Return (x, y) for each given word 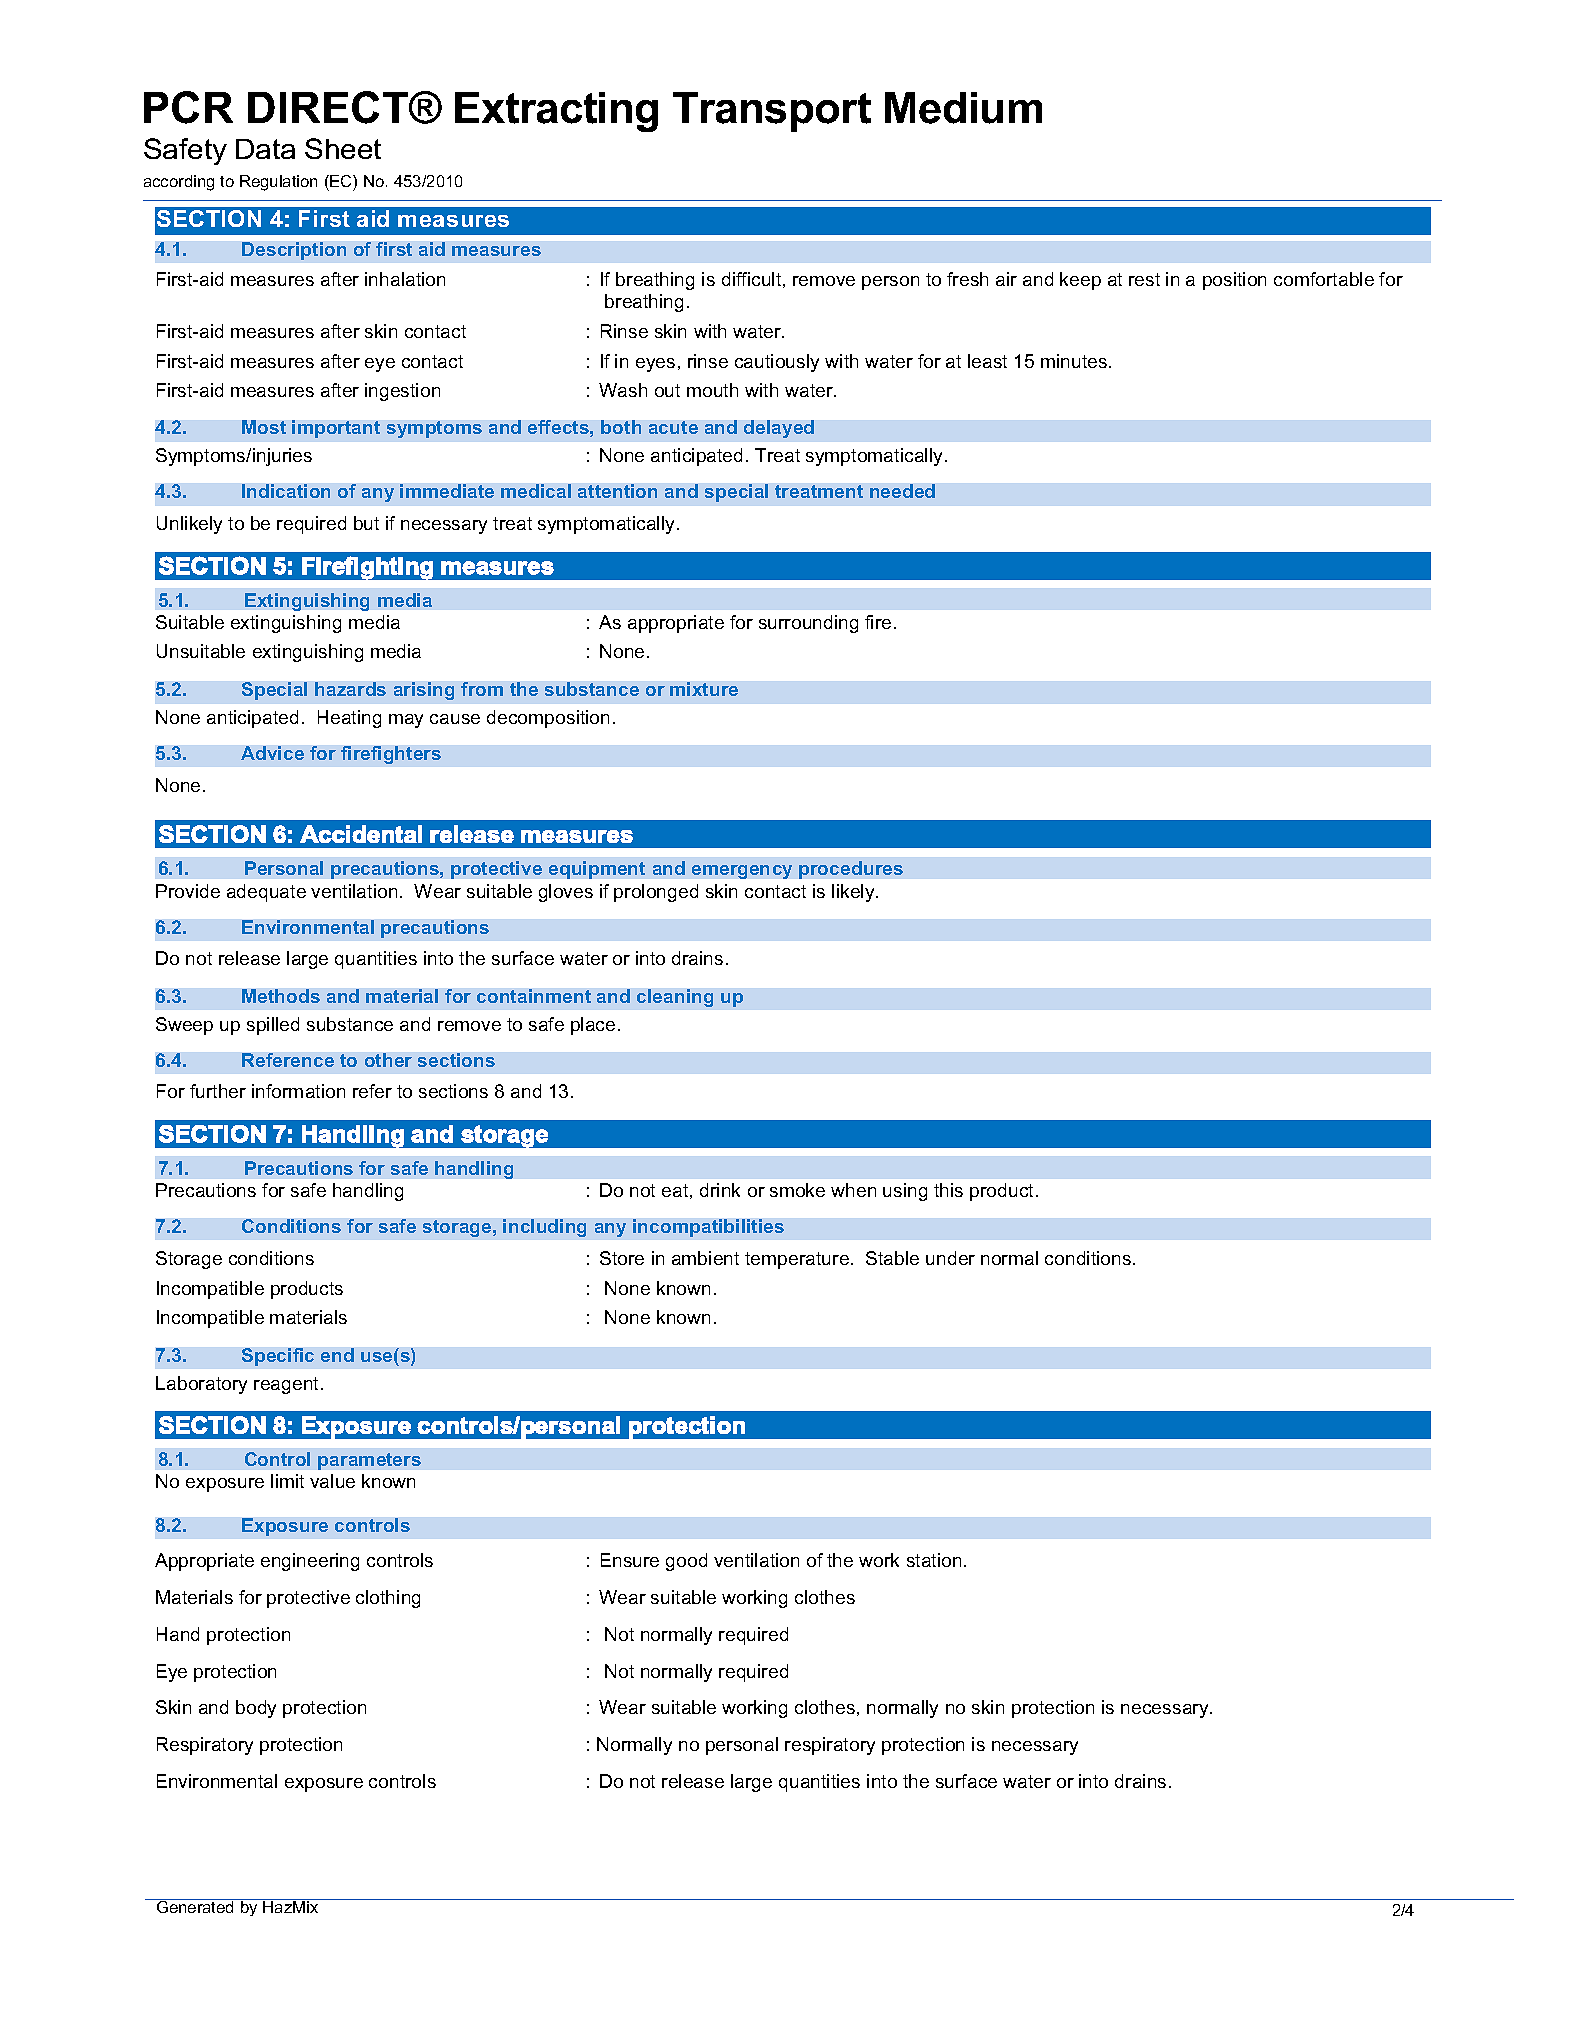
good (686, 1562)
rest (1144, 279)
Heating (349, 719)
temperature (797, 1260)
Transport (772, 112)
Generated (195, 1906)
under (950, 1258)
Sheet (343, 148)
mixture (704, 689)
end (337, 1355)
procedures (851, 870)
